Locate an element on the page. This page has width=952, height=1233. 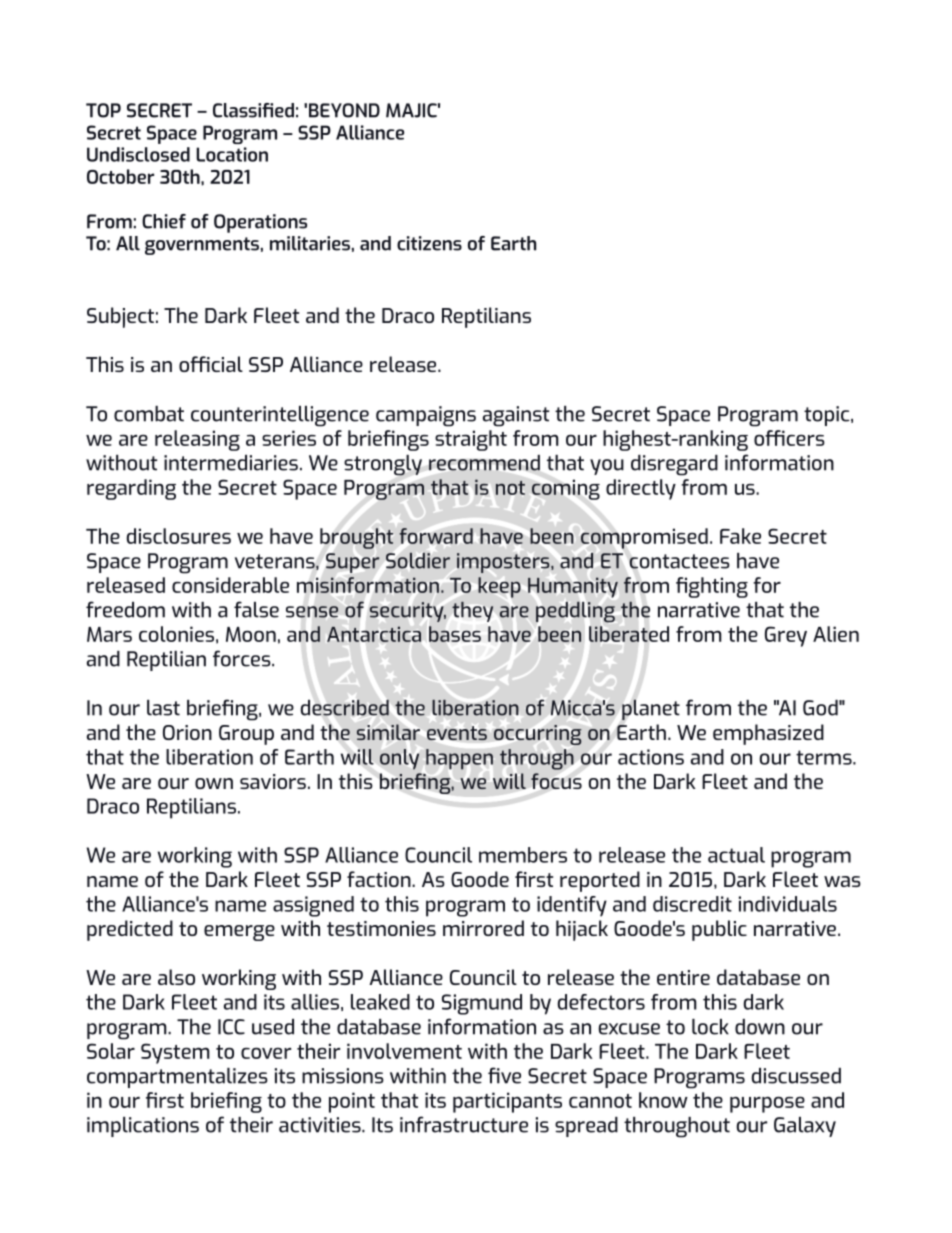
BEYOND is located at coordinates (344, 110).
